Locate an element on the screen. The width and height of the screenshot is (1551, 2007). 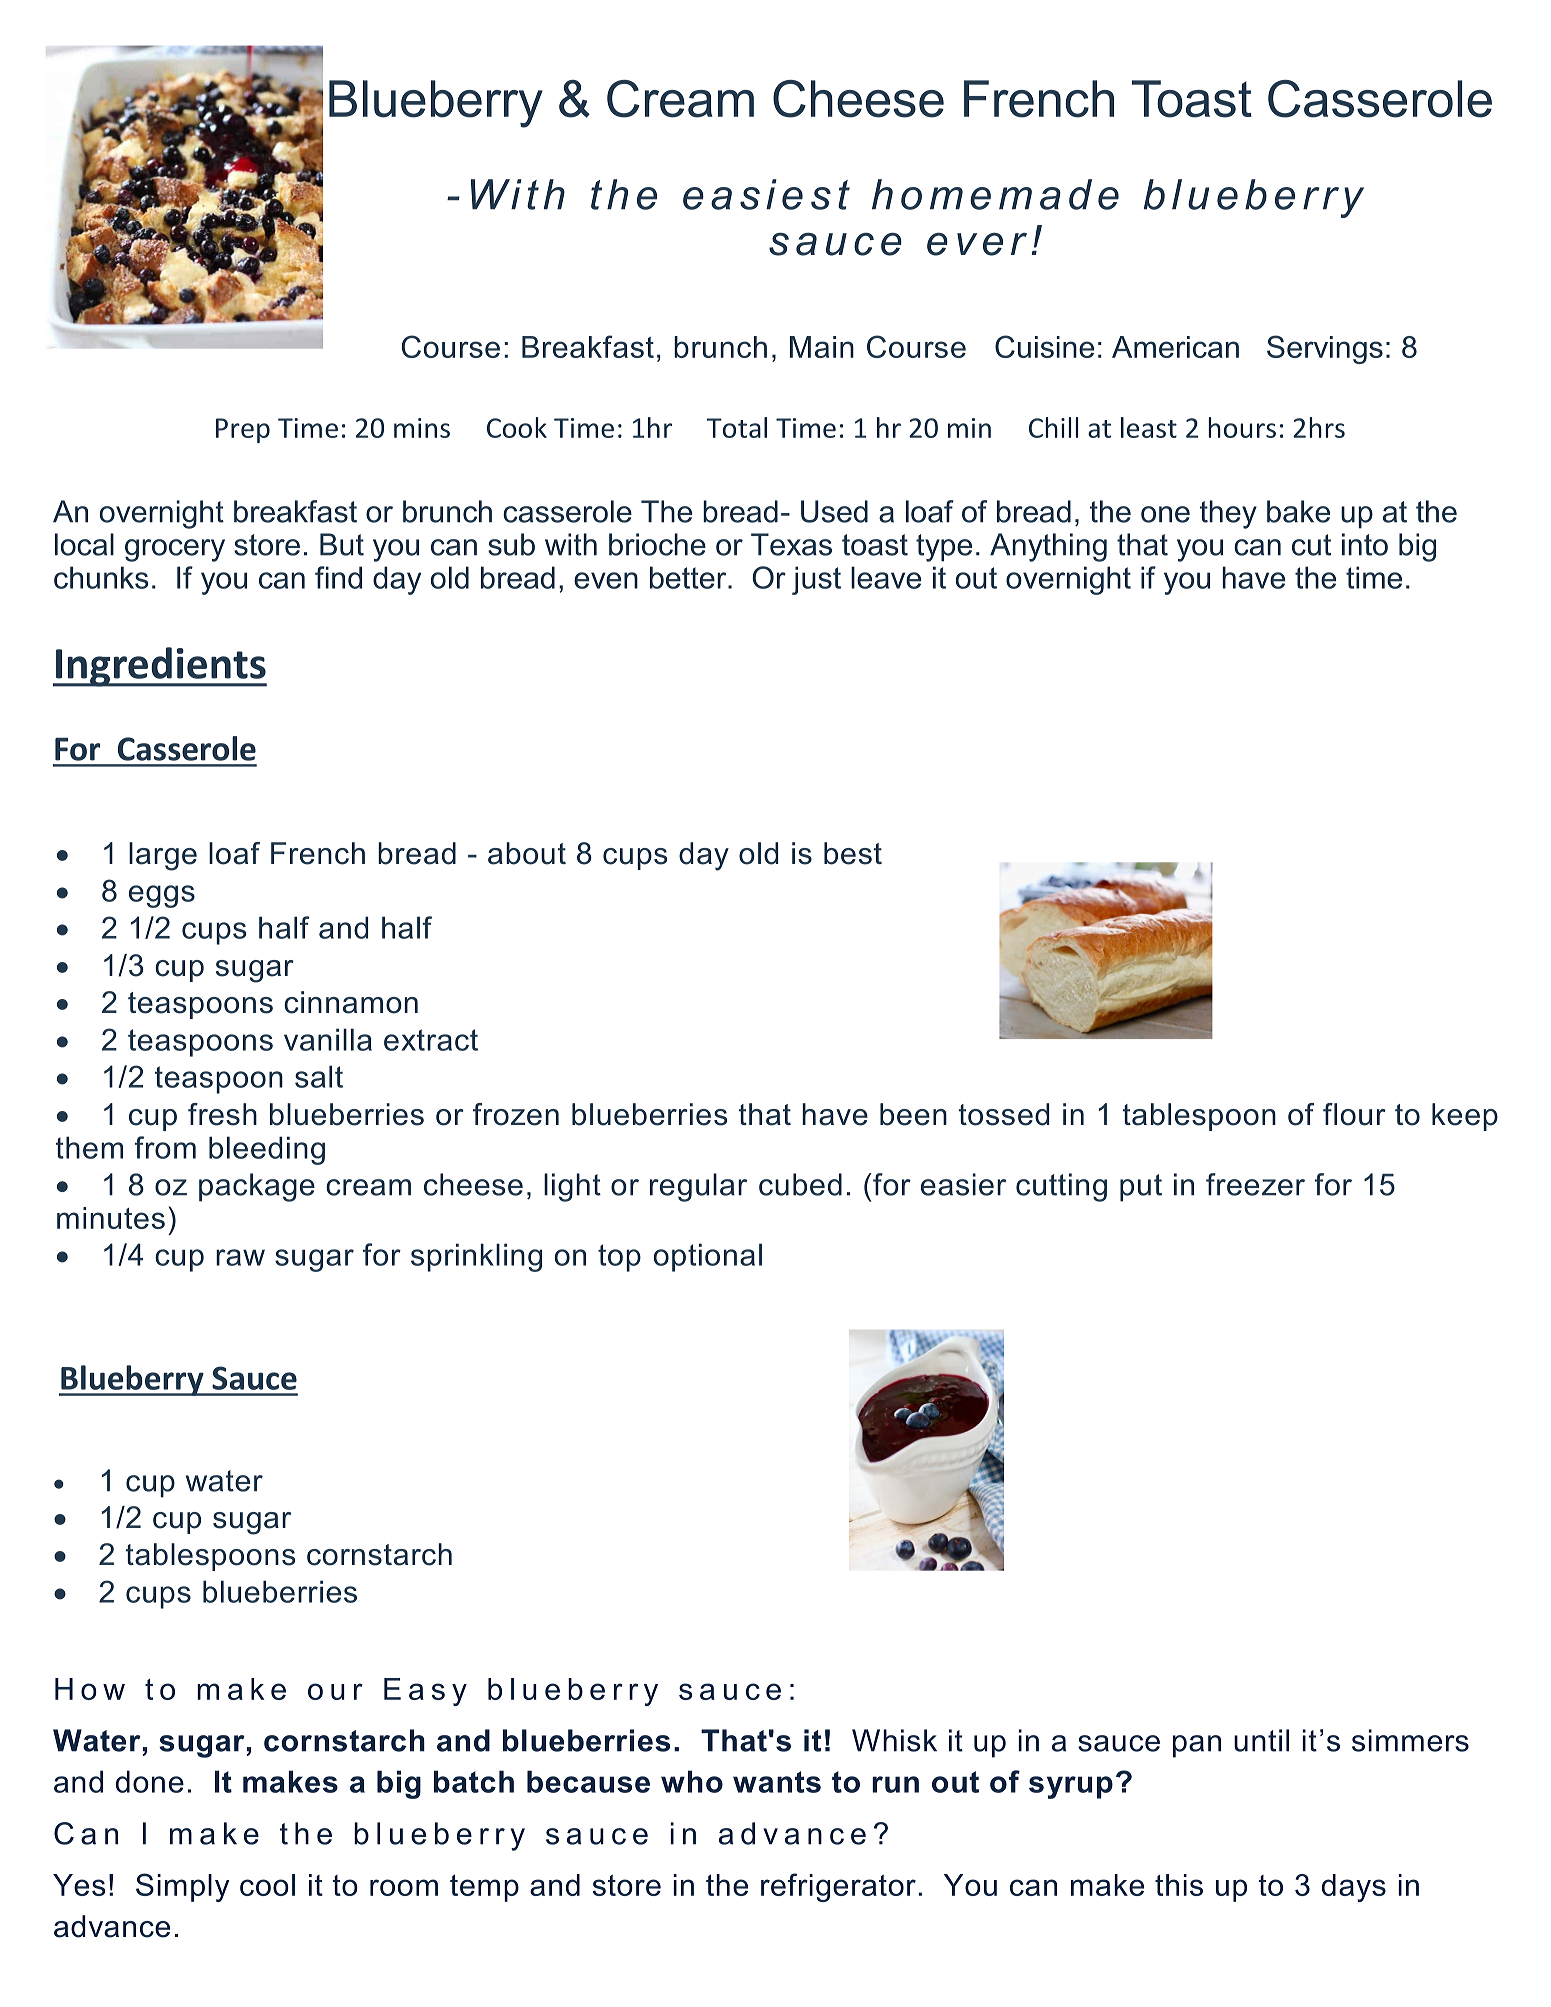
freezer is located at coordinates (1255, 1184).
